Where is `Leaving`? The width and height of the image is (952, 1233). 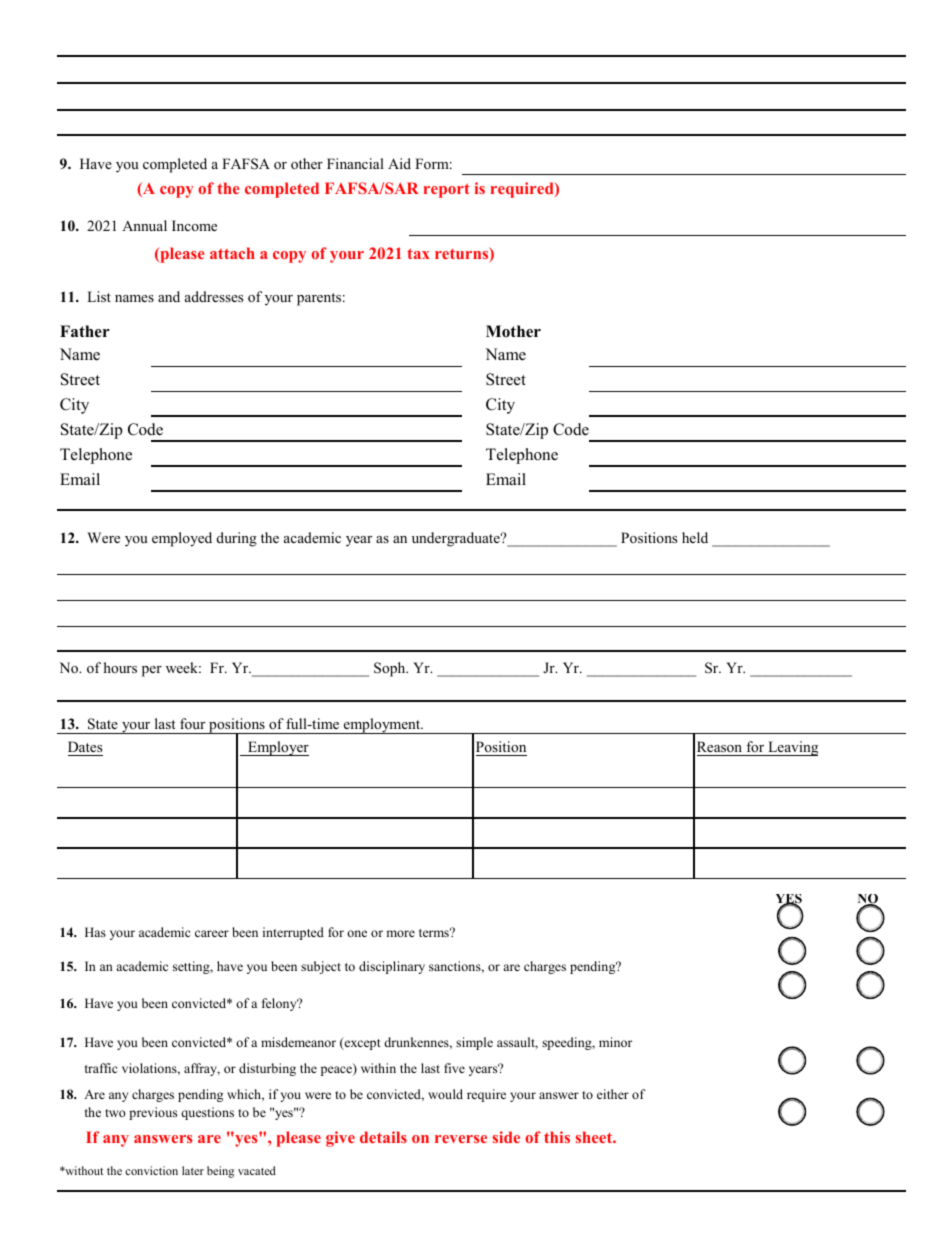
Leaving is located at coordinates (792, 748).
